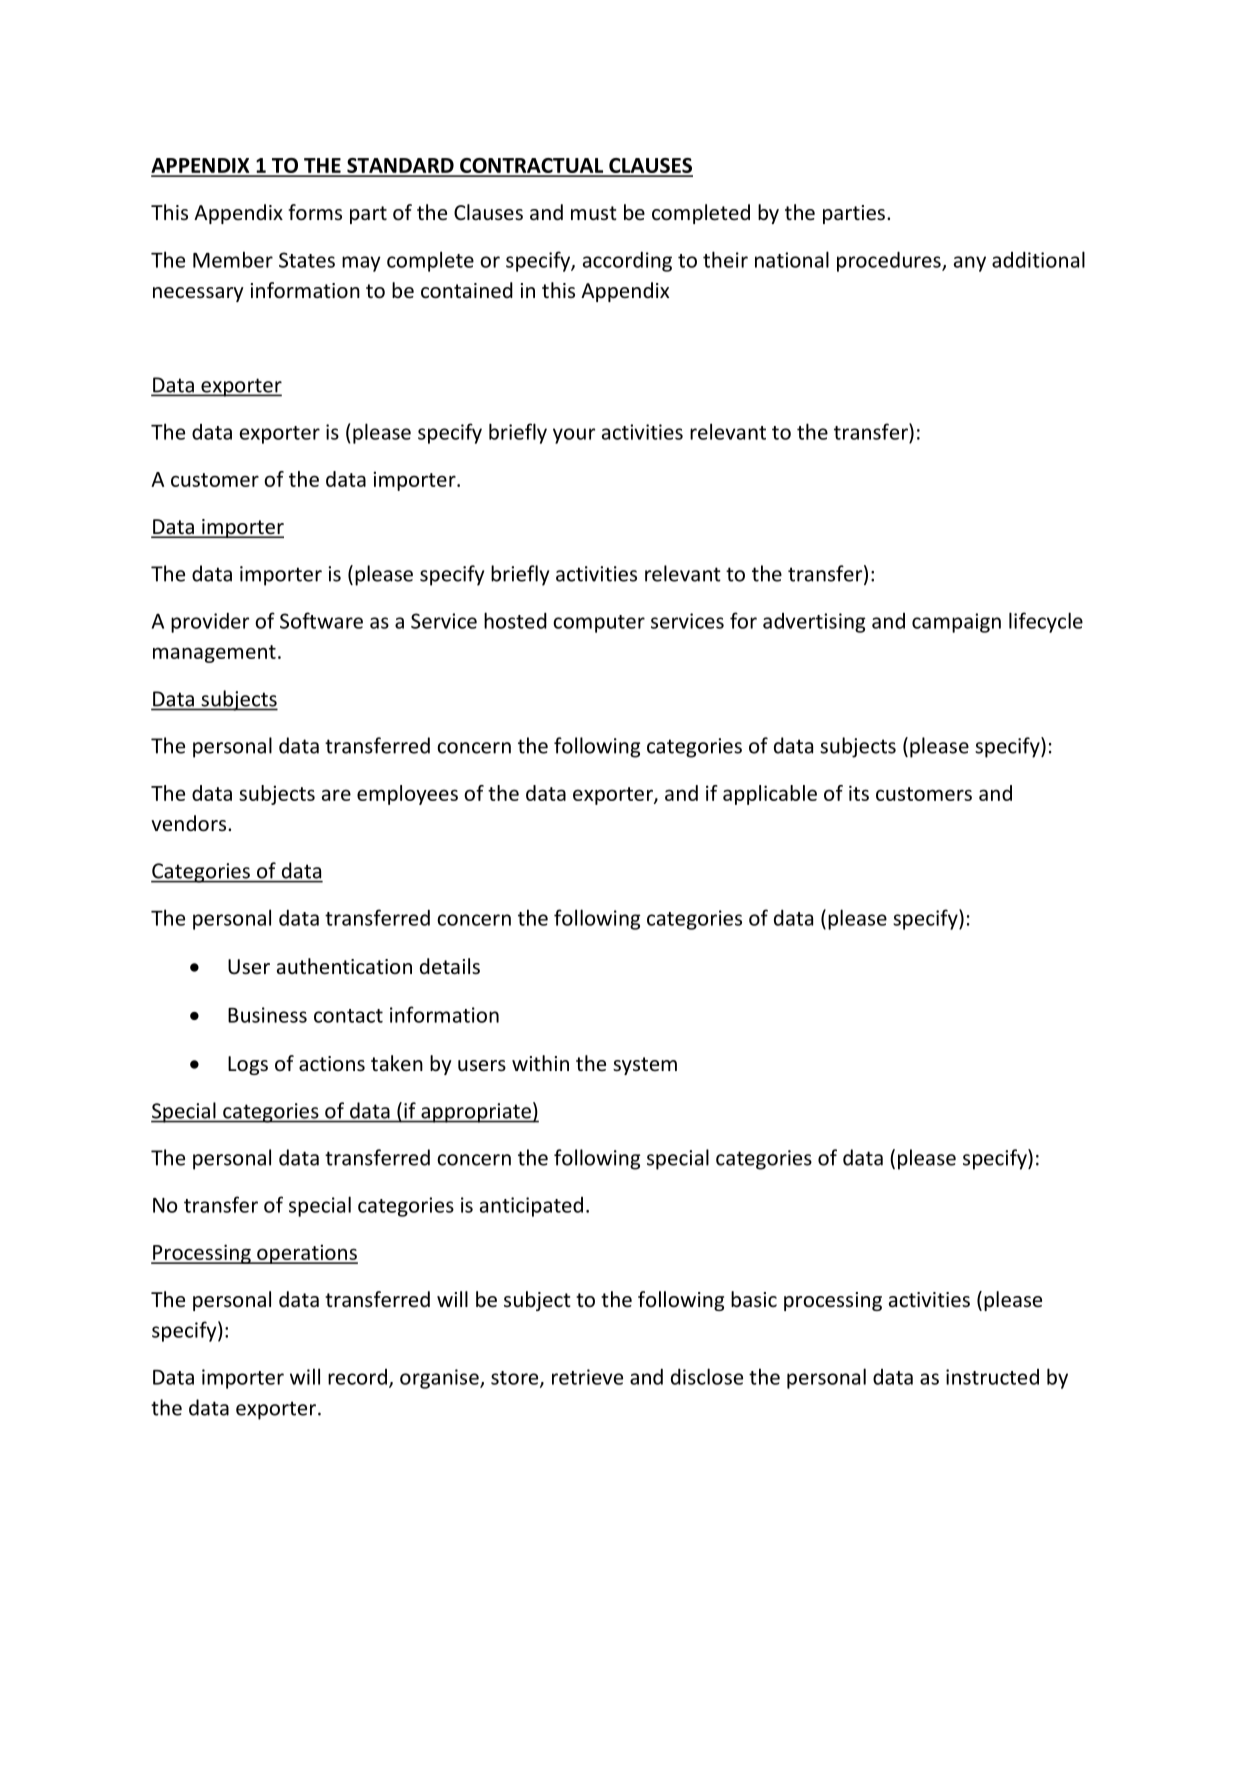 The width and height of the document is (1250, 1768). What do you see at coordinates (970, 264) in the document?
I see `any` at bounding box center [970, 264].
